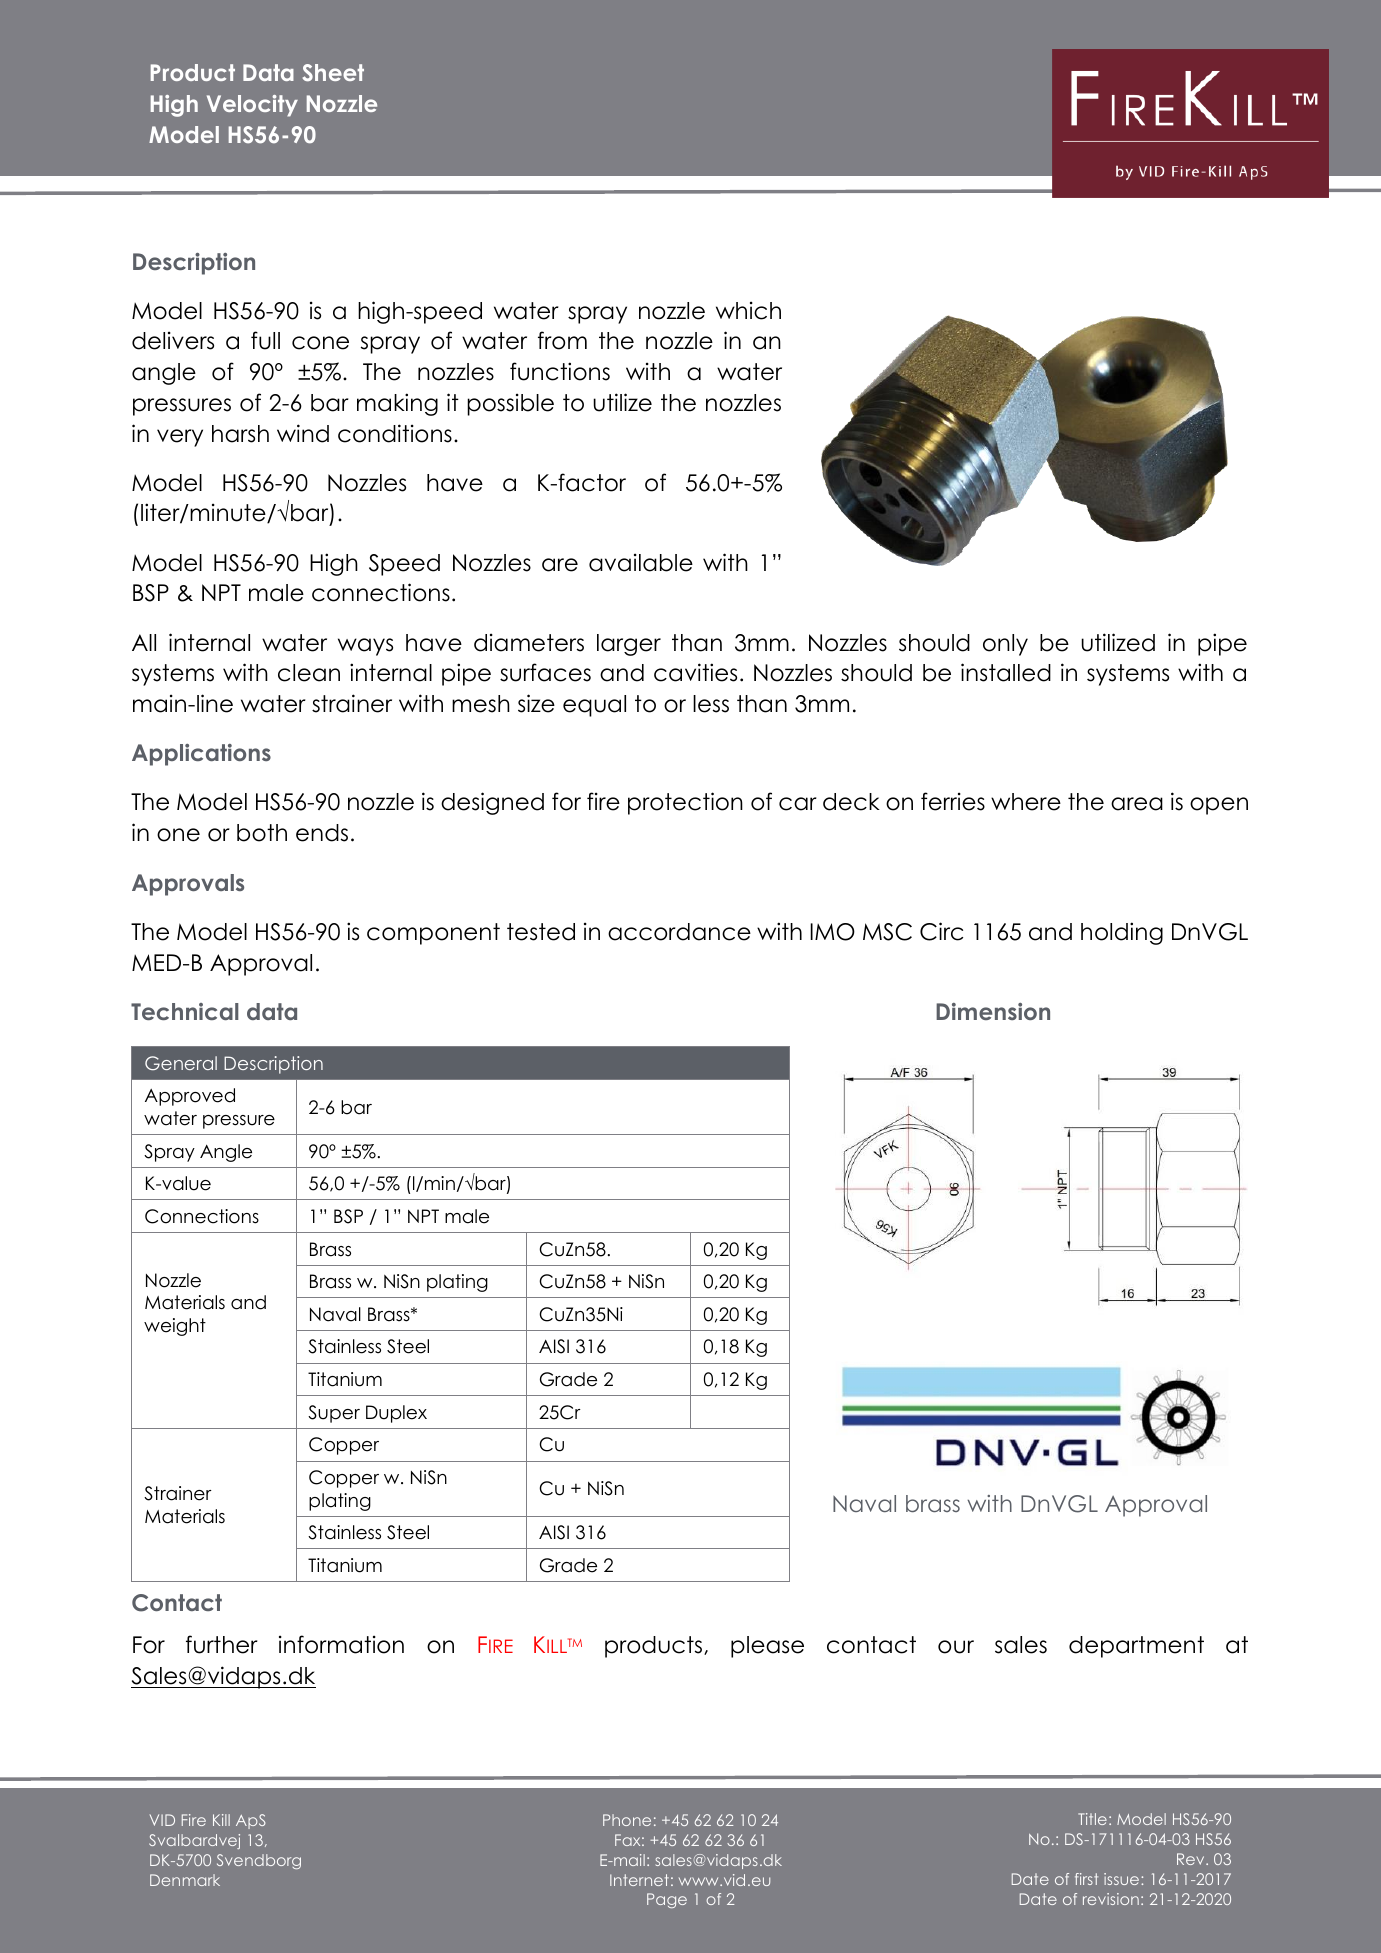  What do you see at coordinates (679, 932) in the screenshot?
I see `accordance` at bounding box center [679, 932].
